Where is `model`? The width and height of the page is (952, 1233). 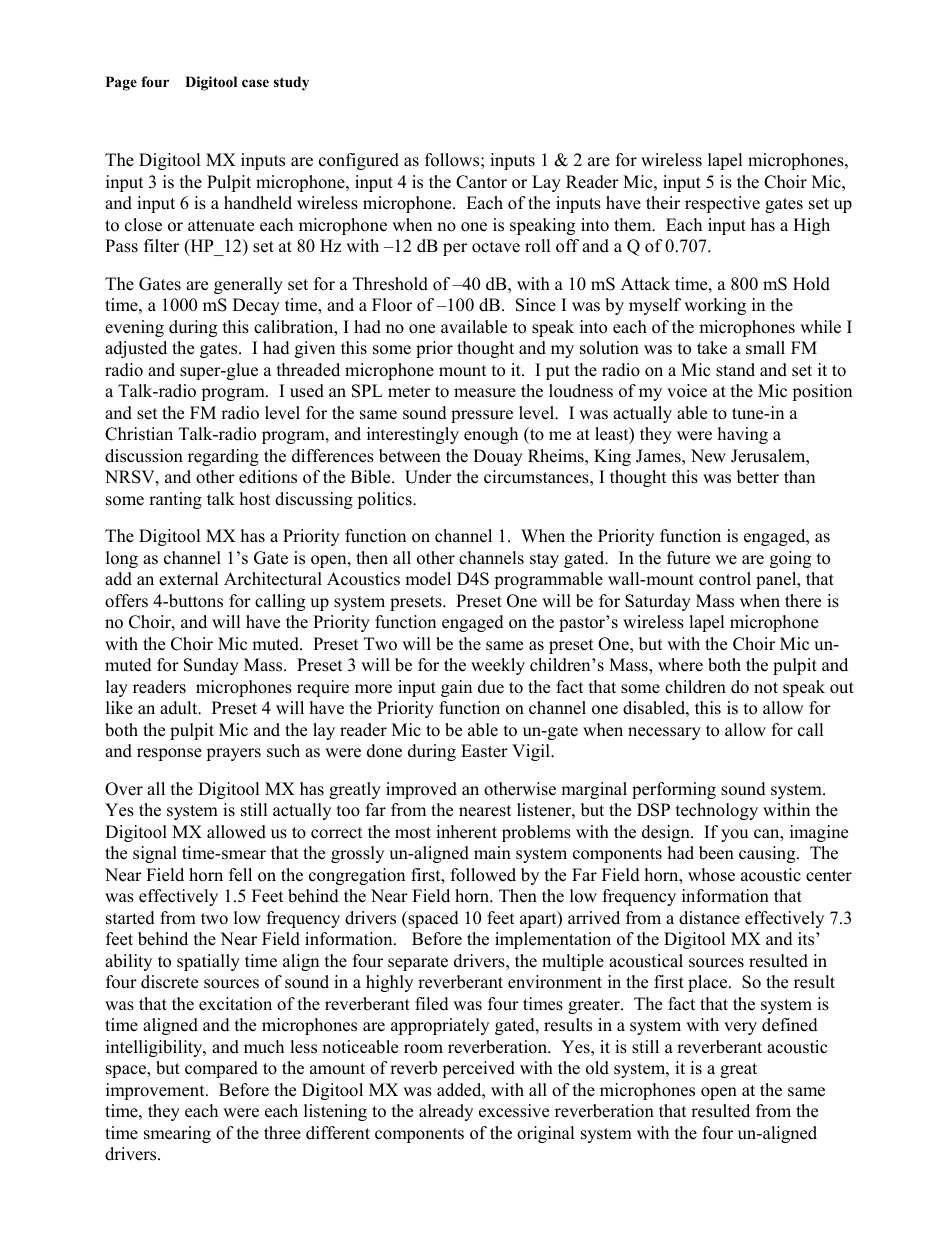 model is located at coordinates (428, 579).
